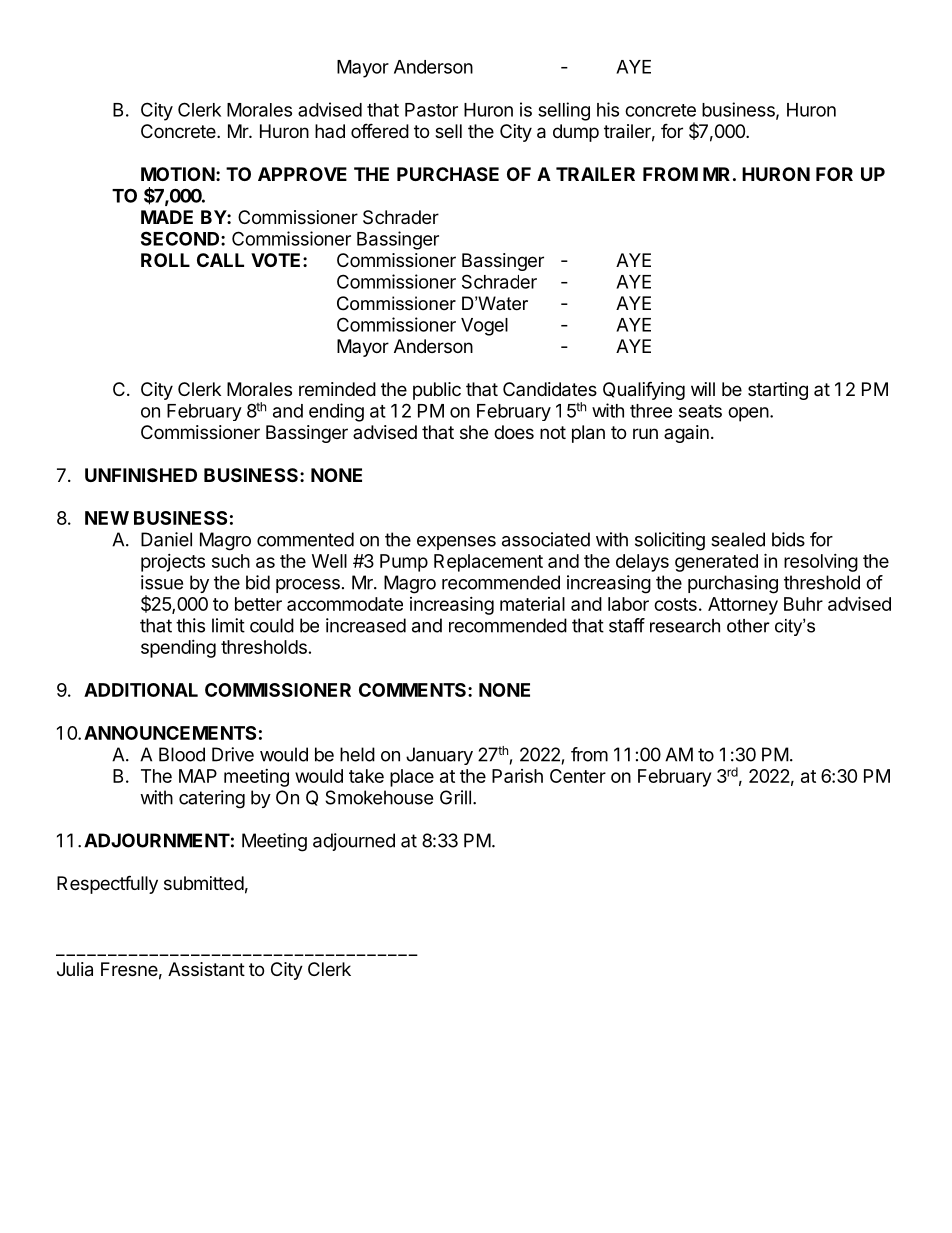 The image size is (952, 1233). What do you see at coordinates (166, 539) in the screenshot?
I see `Daniel` at bounding box center [166, 539].
